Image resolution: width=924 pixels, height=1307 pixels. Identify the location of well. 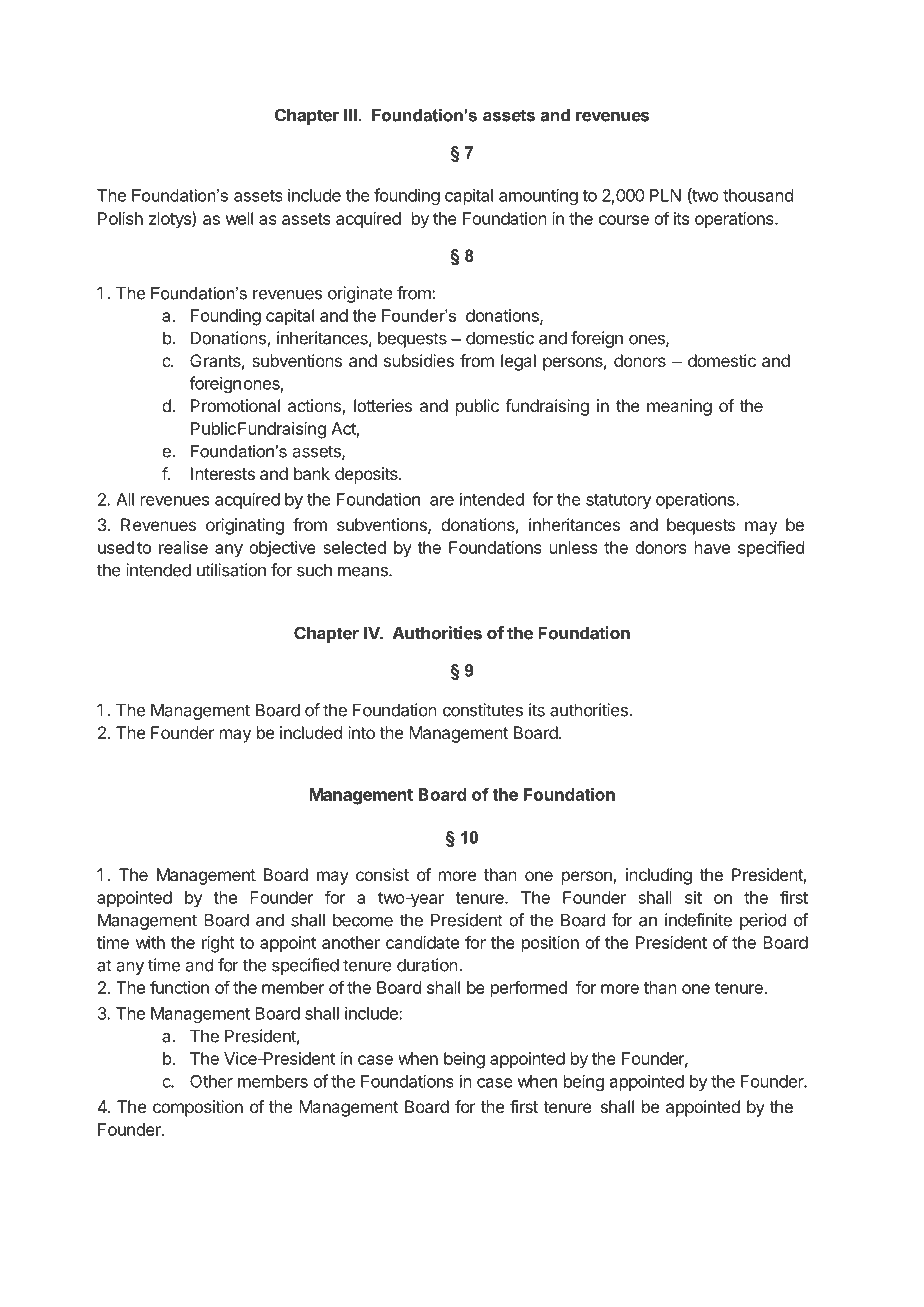
(239, 218).
